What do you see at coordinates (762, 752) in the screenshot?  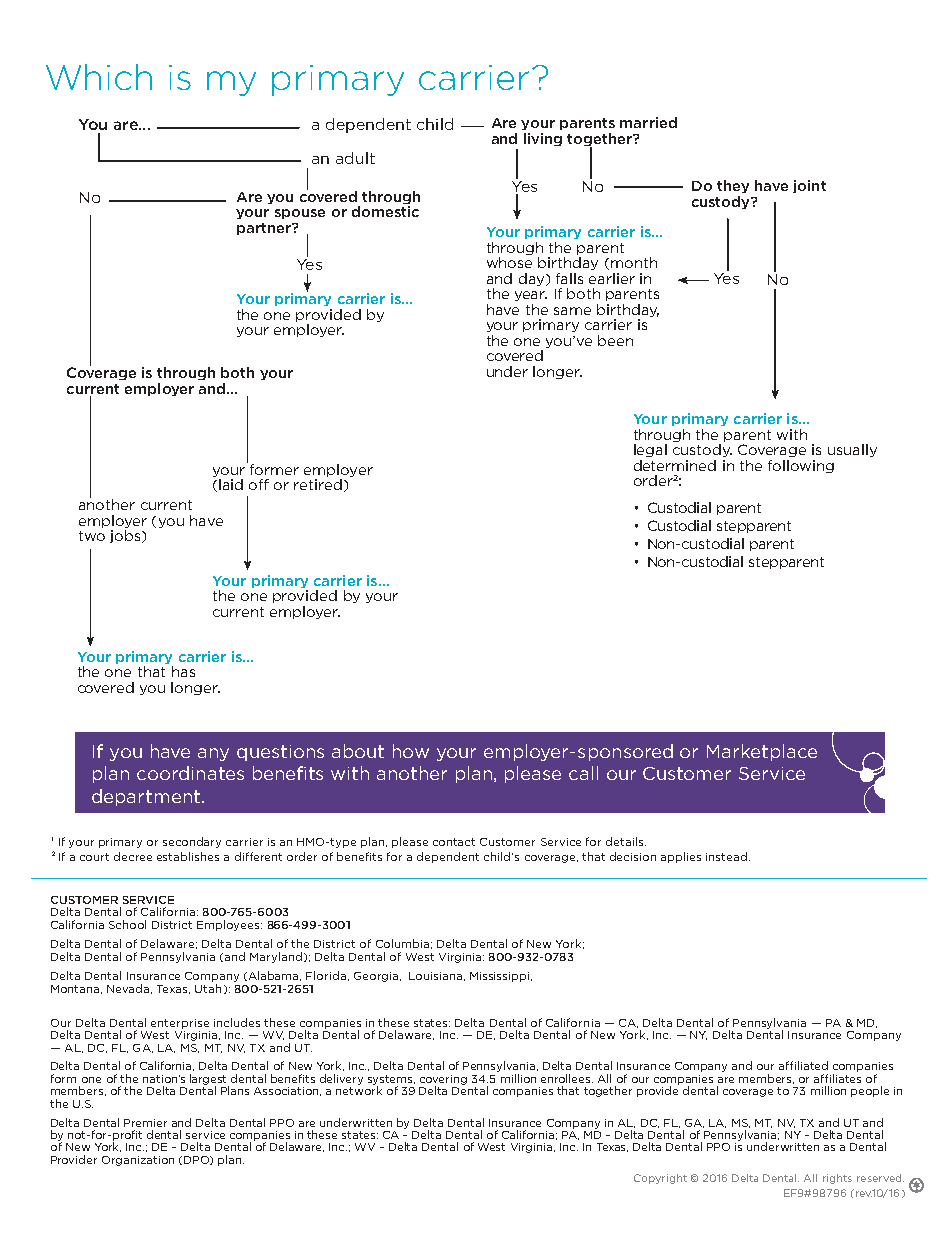 I see `Marketplace` at bounding box center [762, 752].
